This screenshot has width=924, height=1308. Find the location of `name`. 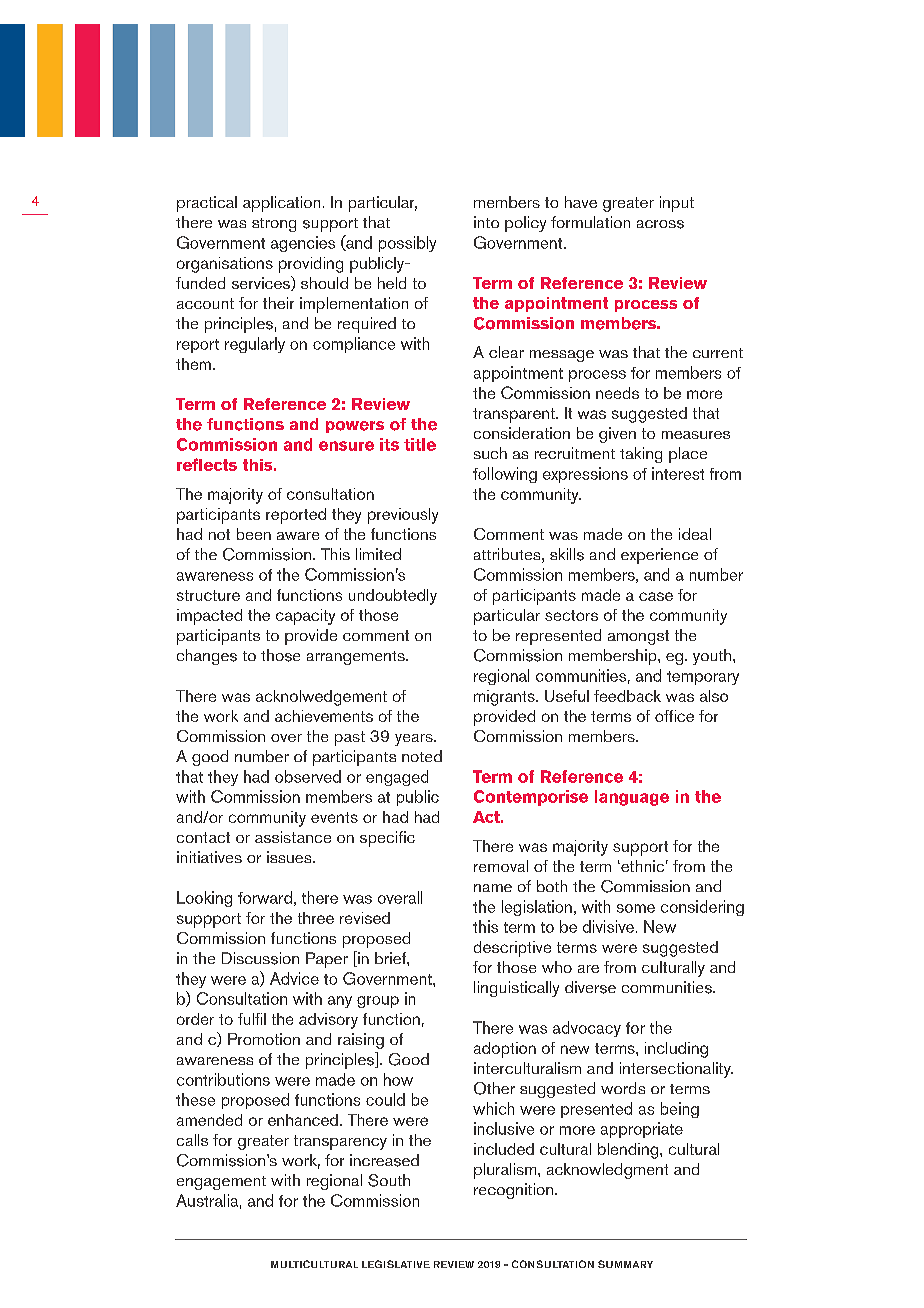

name is located at coordinates (493, 888).
